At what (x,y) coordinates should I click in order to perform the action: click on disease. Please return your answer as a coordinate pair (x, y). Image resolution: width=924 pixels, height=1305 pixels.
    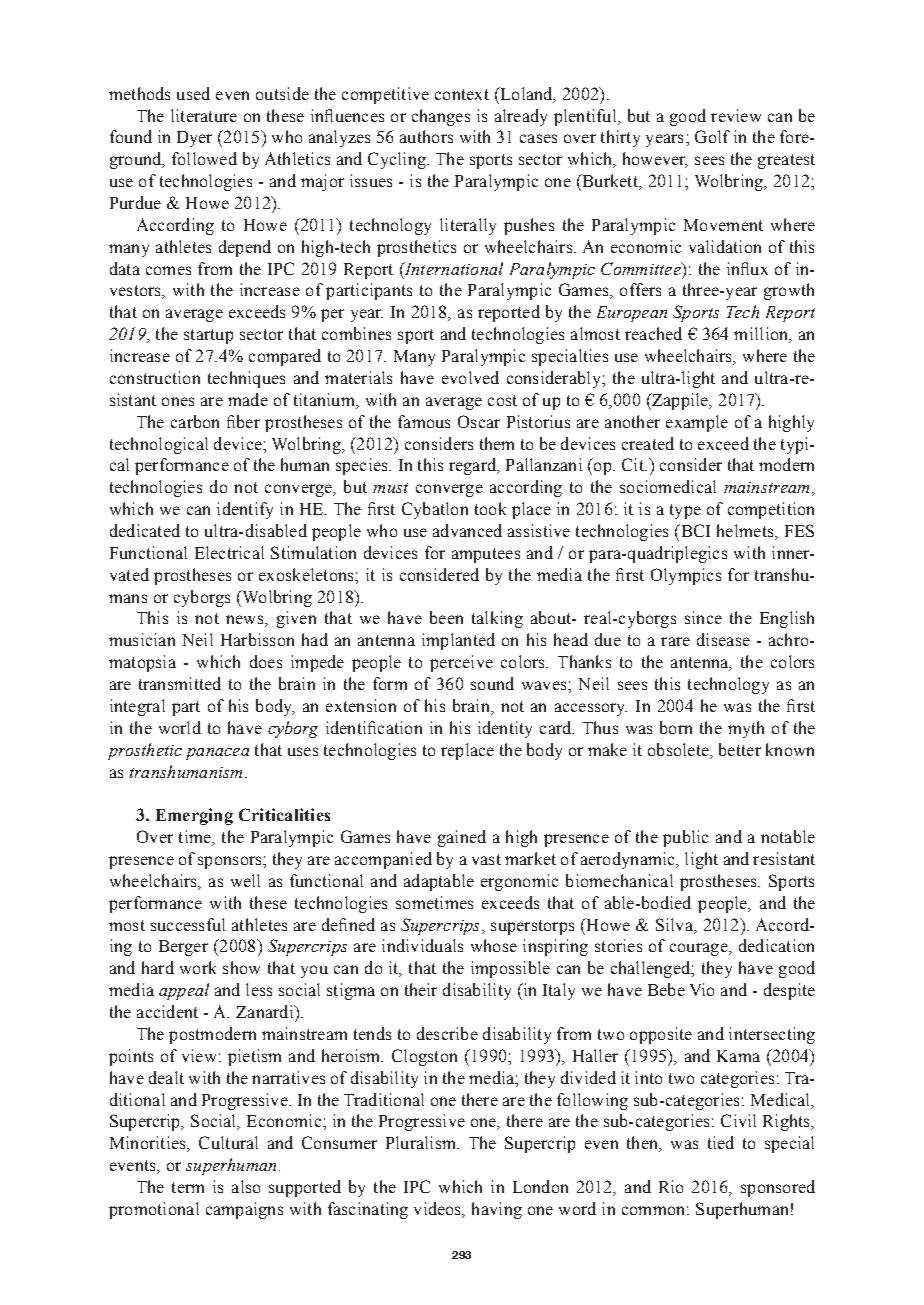
    Looking at the image, I should click on (723, 639).
